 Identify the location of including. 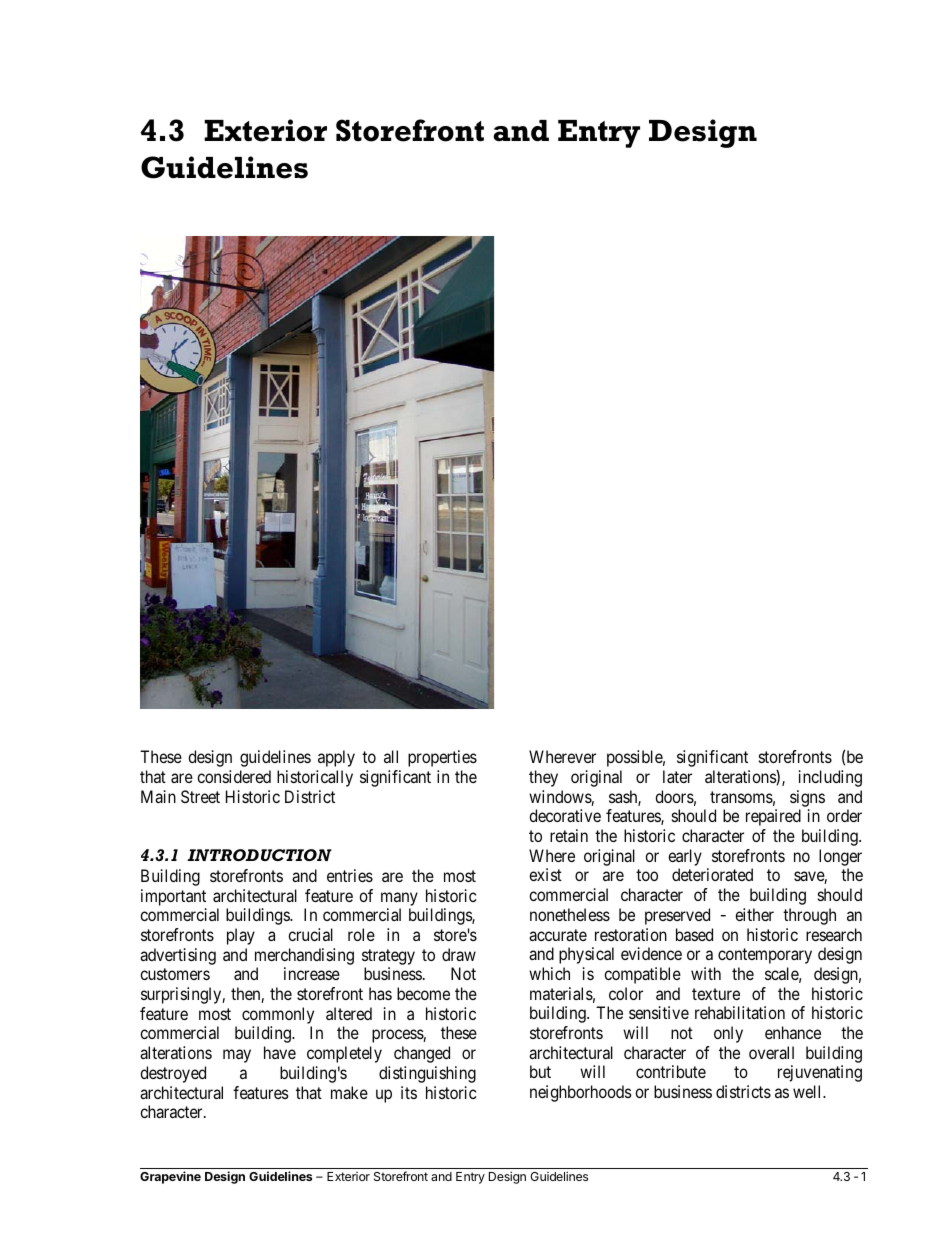
(830, 778).
